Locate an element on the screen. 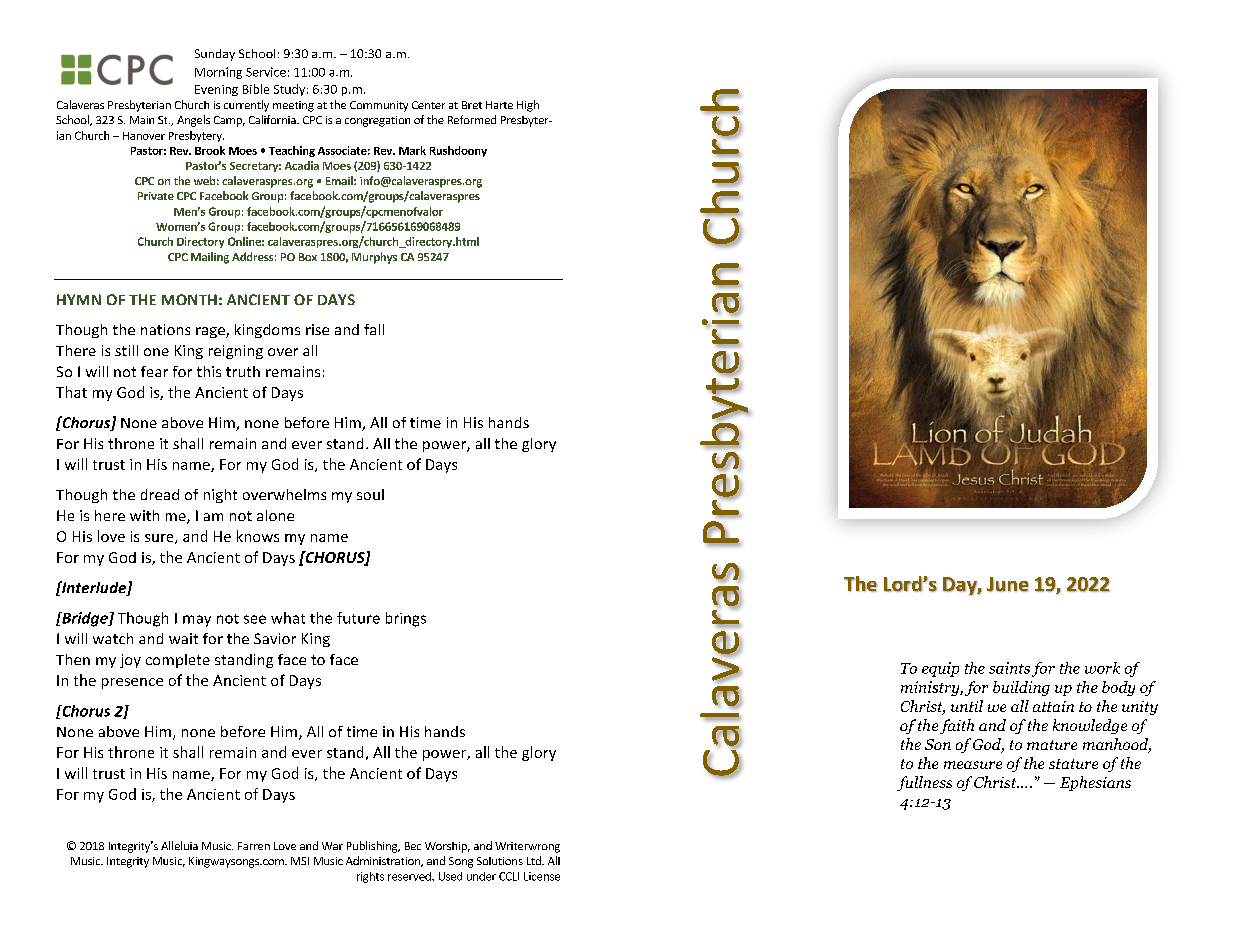 This screenshot has width=1233, height=952. Ltd is located at coordinates (535, 860).
